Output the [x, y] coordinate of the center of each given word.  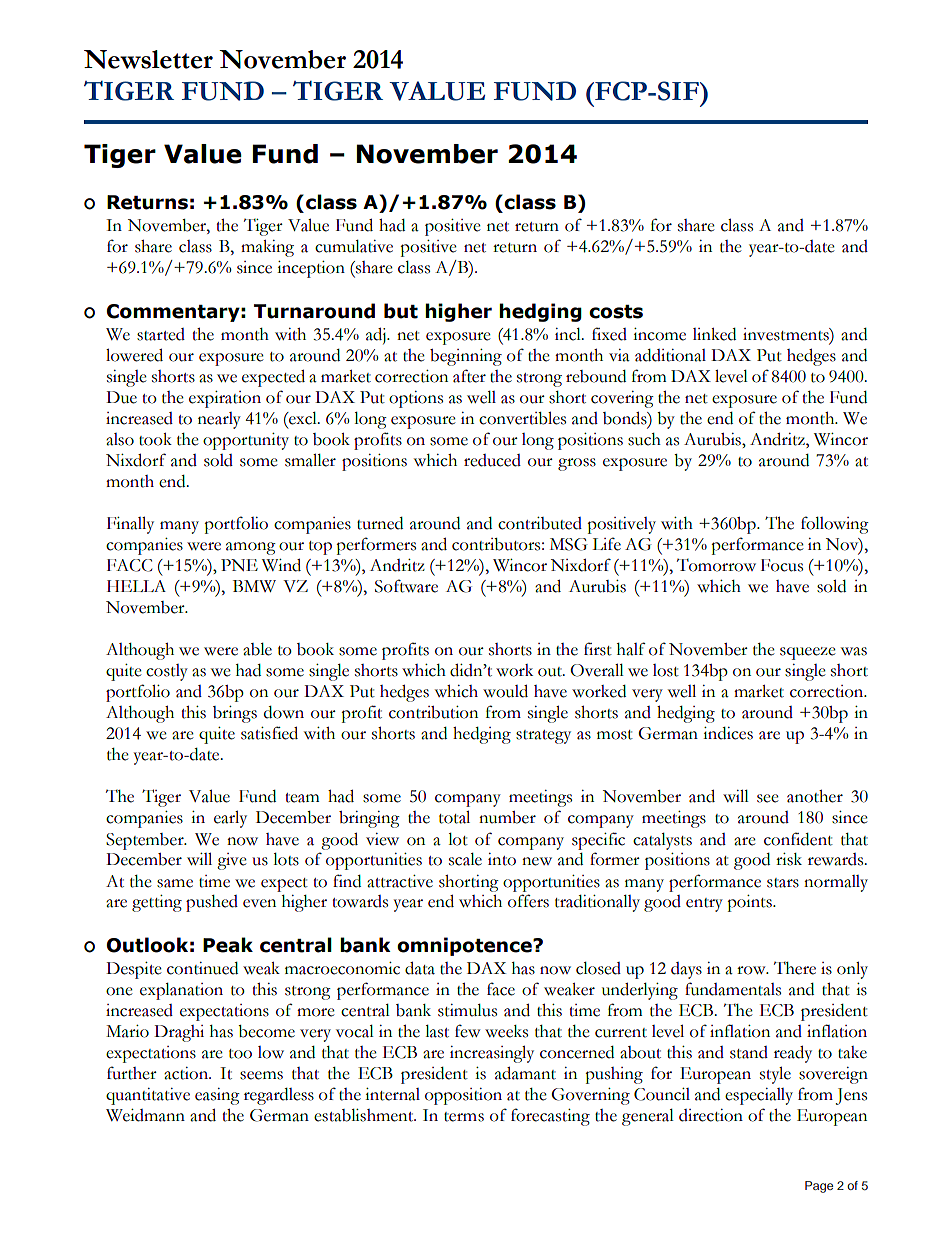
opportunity [246, 441]
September [146, 841]
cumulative [354, 246]
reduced [492, 460]
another [815, 796]
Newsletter [148, 59]
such [644, 439]
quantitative [148, 1096]
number [507, 817]
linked [714, 334]
